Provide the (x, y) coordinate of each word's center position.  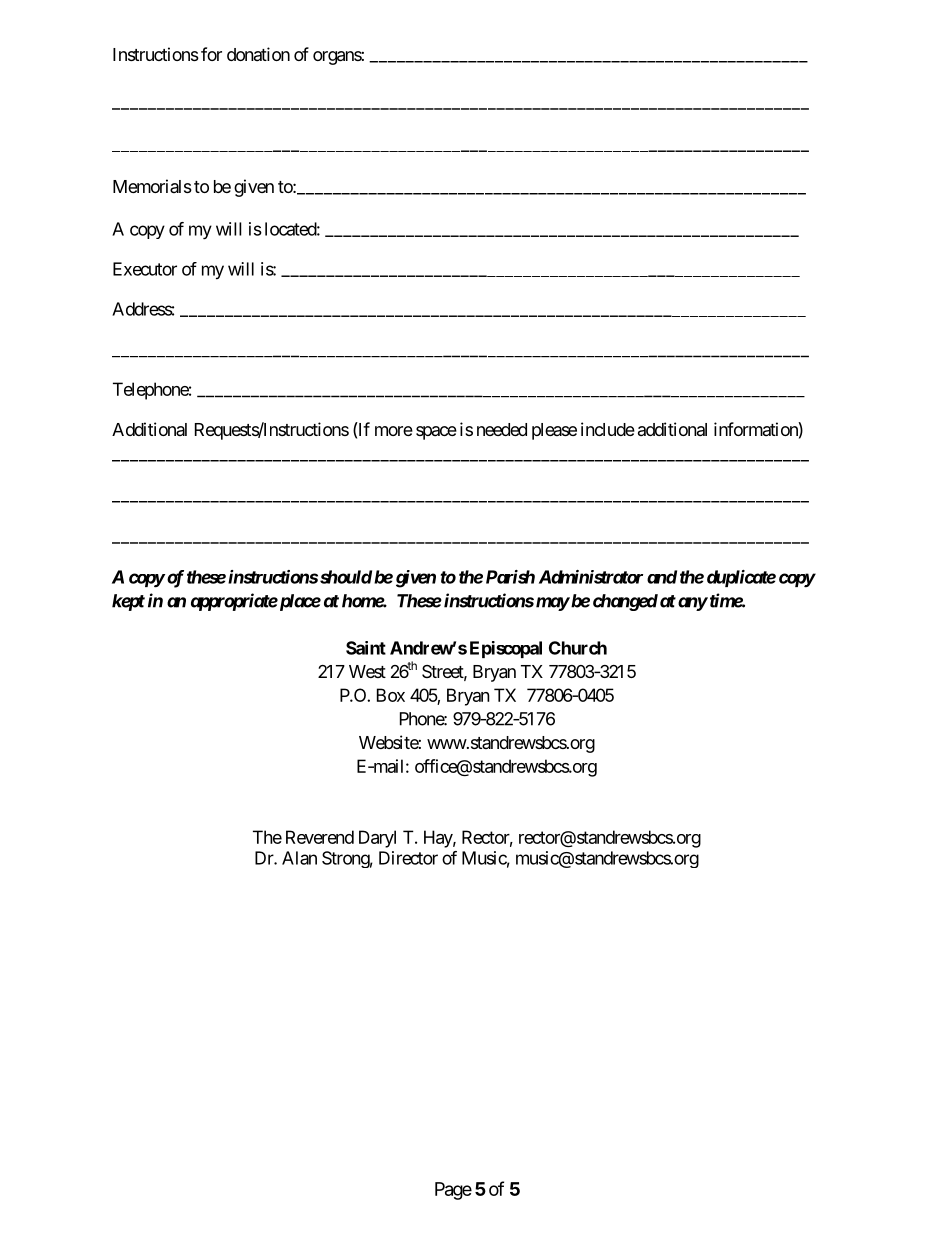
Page (453, 1191)
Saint (366, 648)
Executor (145, 269)
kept (128, 602)
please (554, 431)
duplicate (741, 578)
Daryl (377, 839)
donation (258, 54)
